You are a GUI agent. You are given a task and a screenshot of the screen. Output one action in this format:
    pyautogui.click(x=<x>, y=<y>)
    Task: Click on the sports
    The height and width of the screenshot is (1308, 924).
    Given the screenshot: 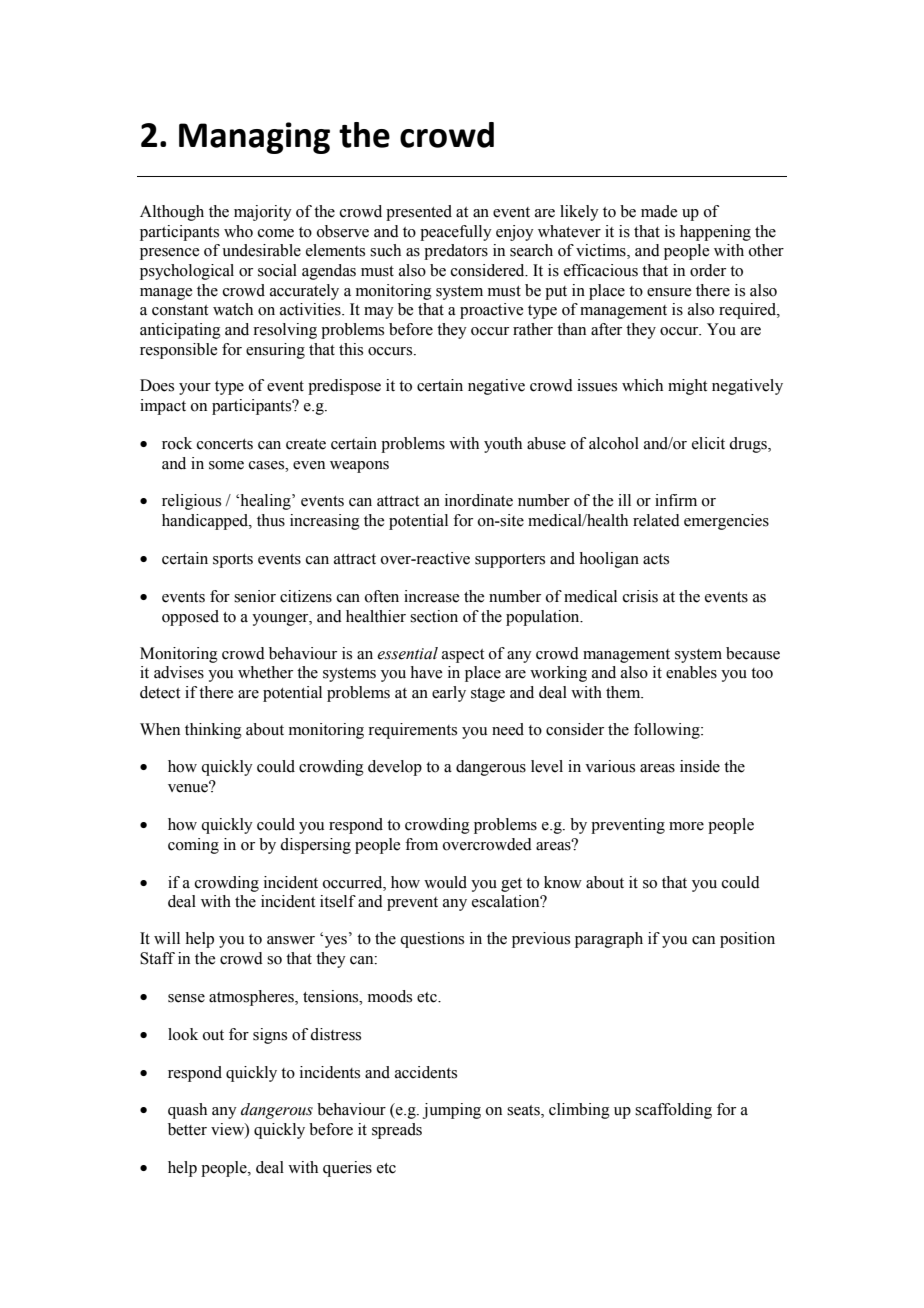 What is the action you would take?
    pyautogui.click(x=233, y=561)
